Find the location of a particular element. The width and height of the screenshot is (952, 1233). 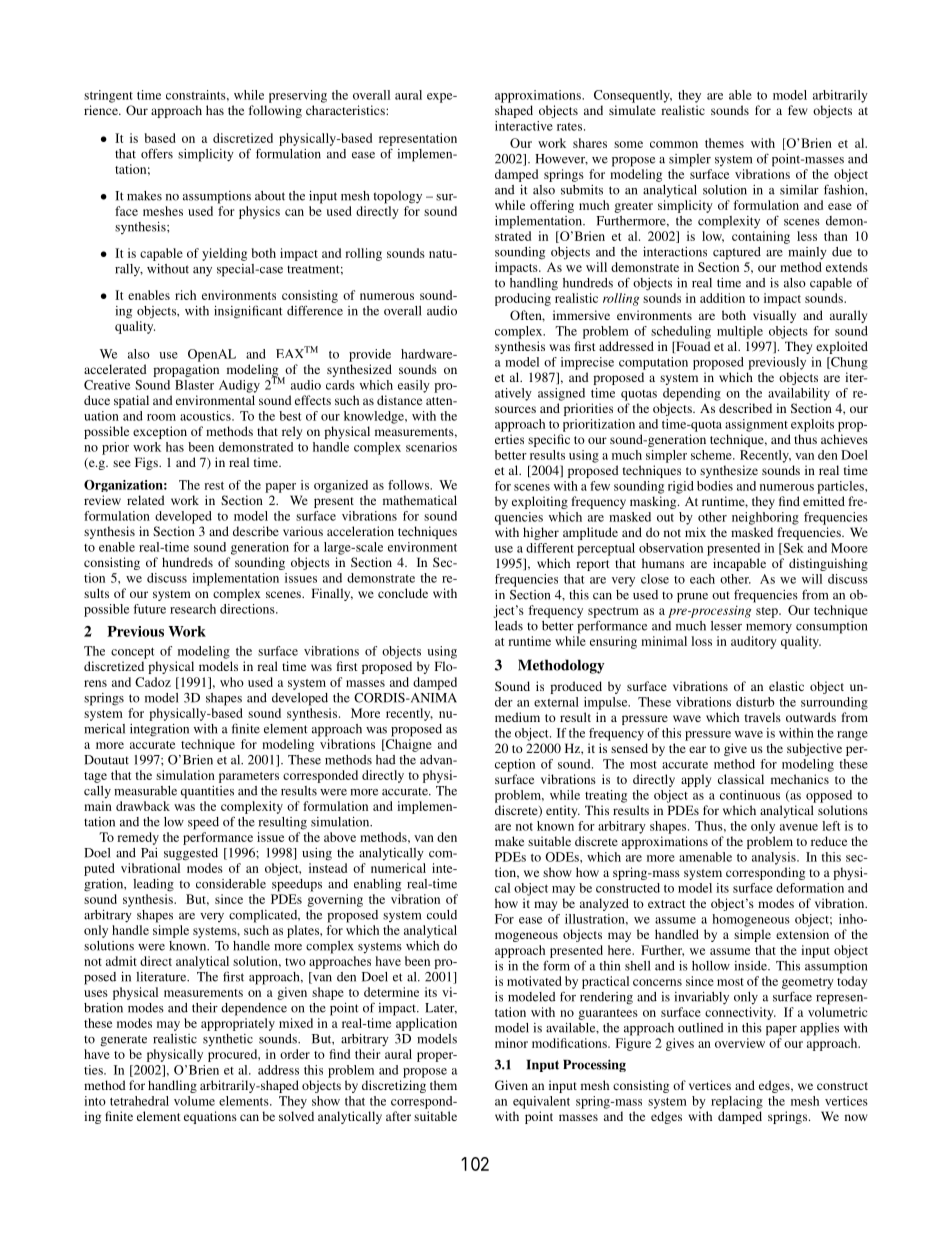

scenarios is located at coordinates (431, 447).
